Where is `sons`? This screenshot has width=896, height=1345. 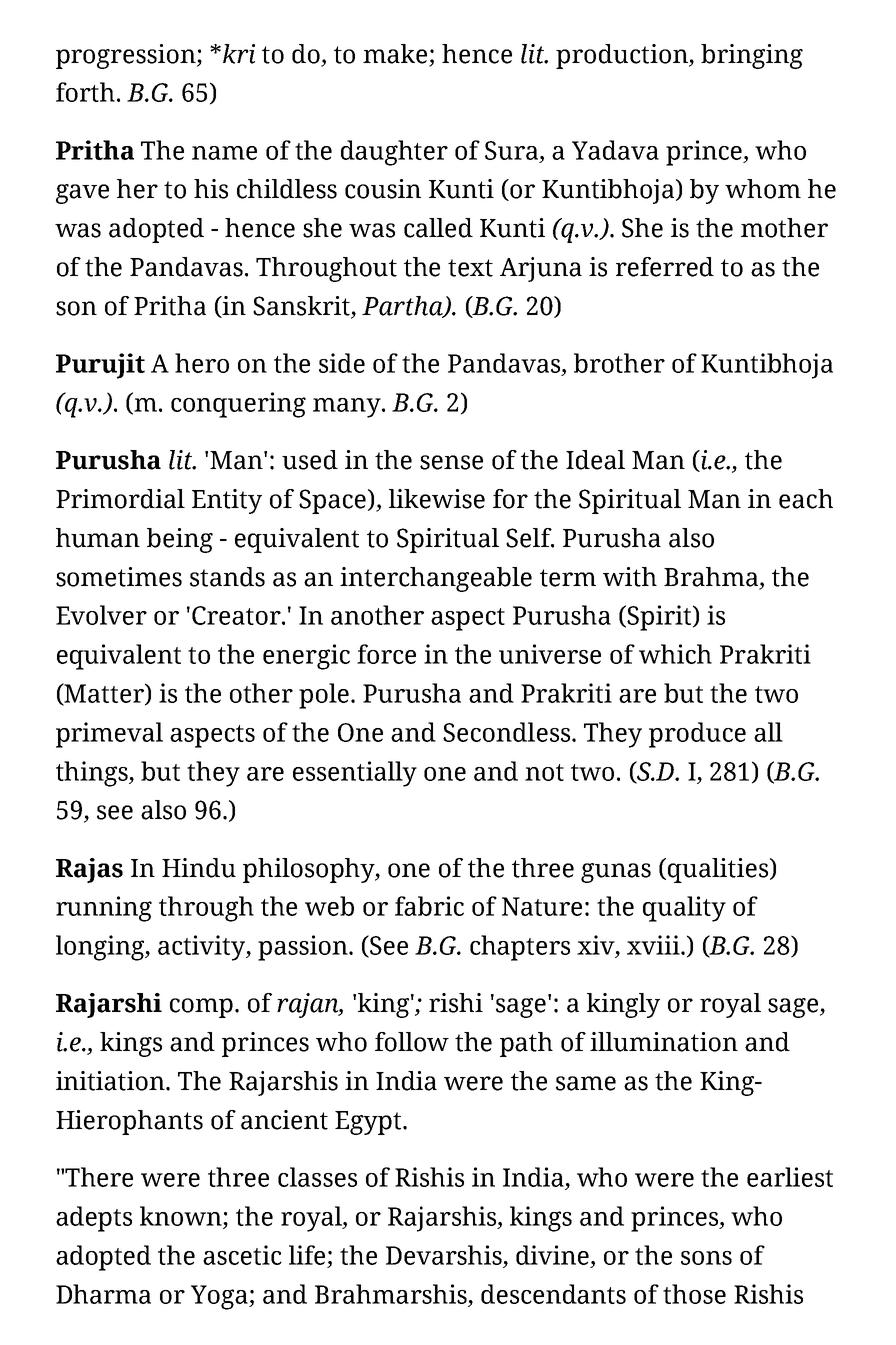 sons is located at coordinates (706, 1258).
